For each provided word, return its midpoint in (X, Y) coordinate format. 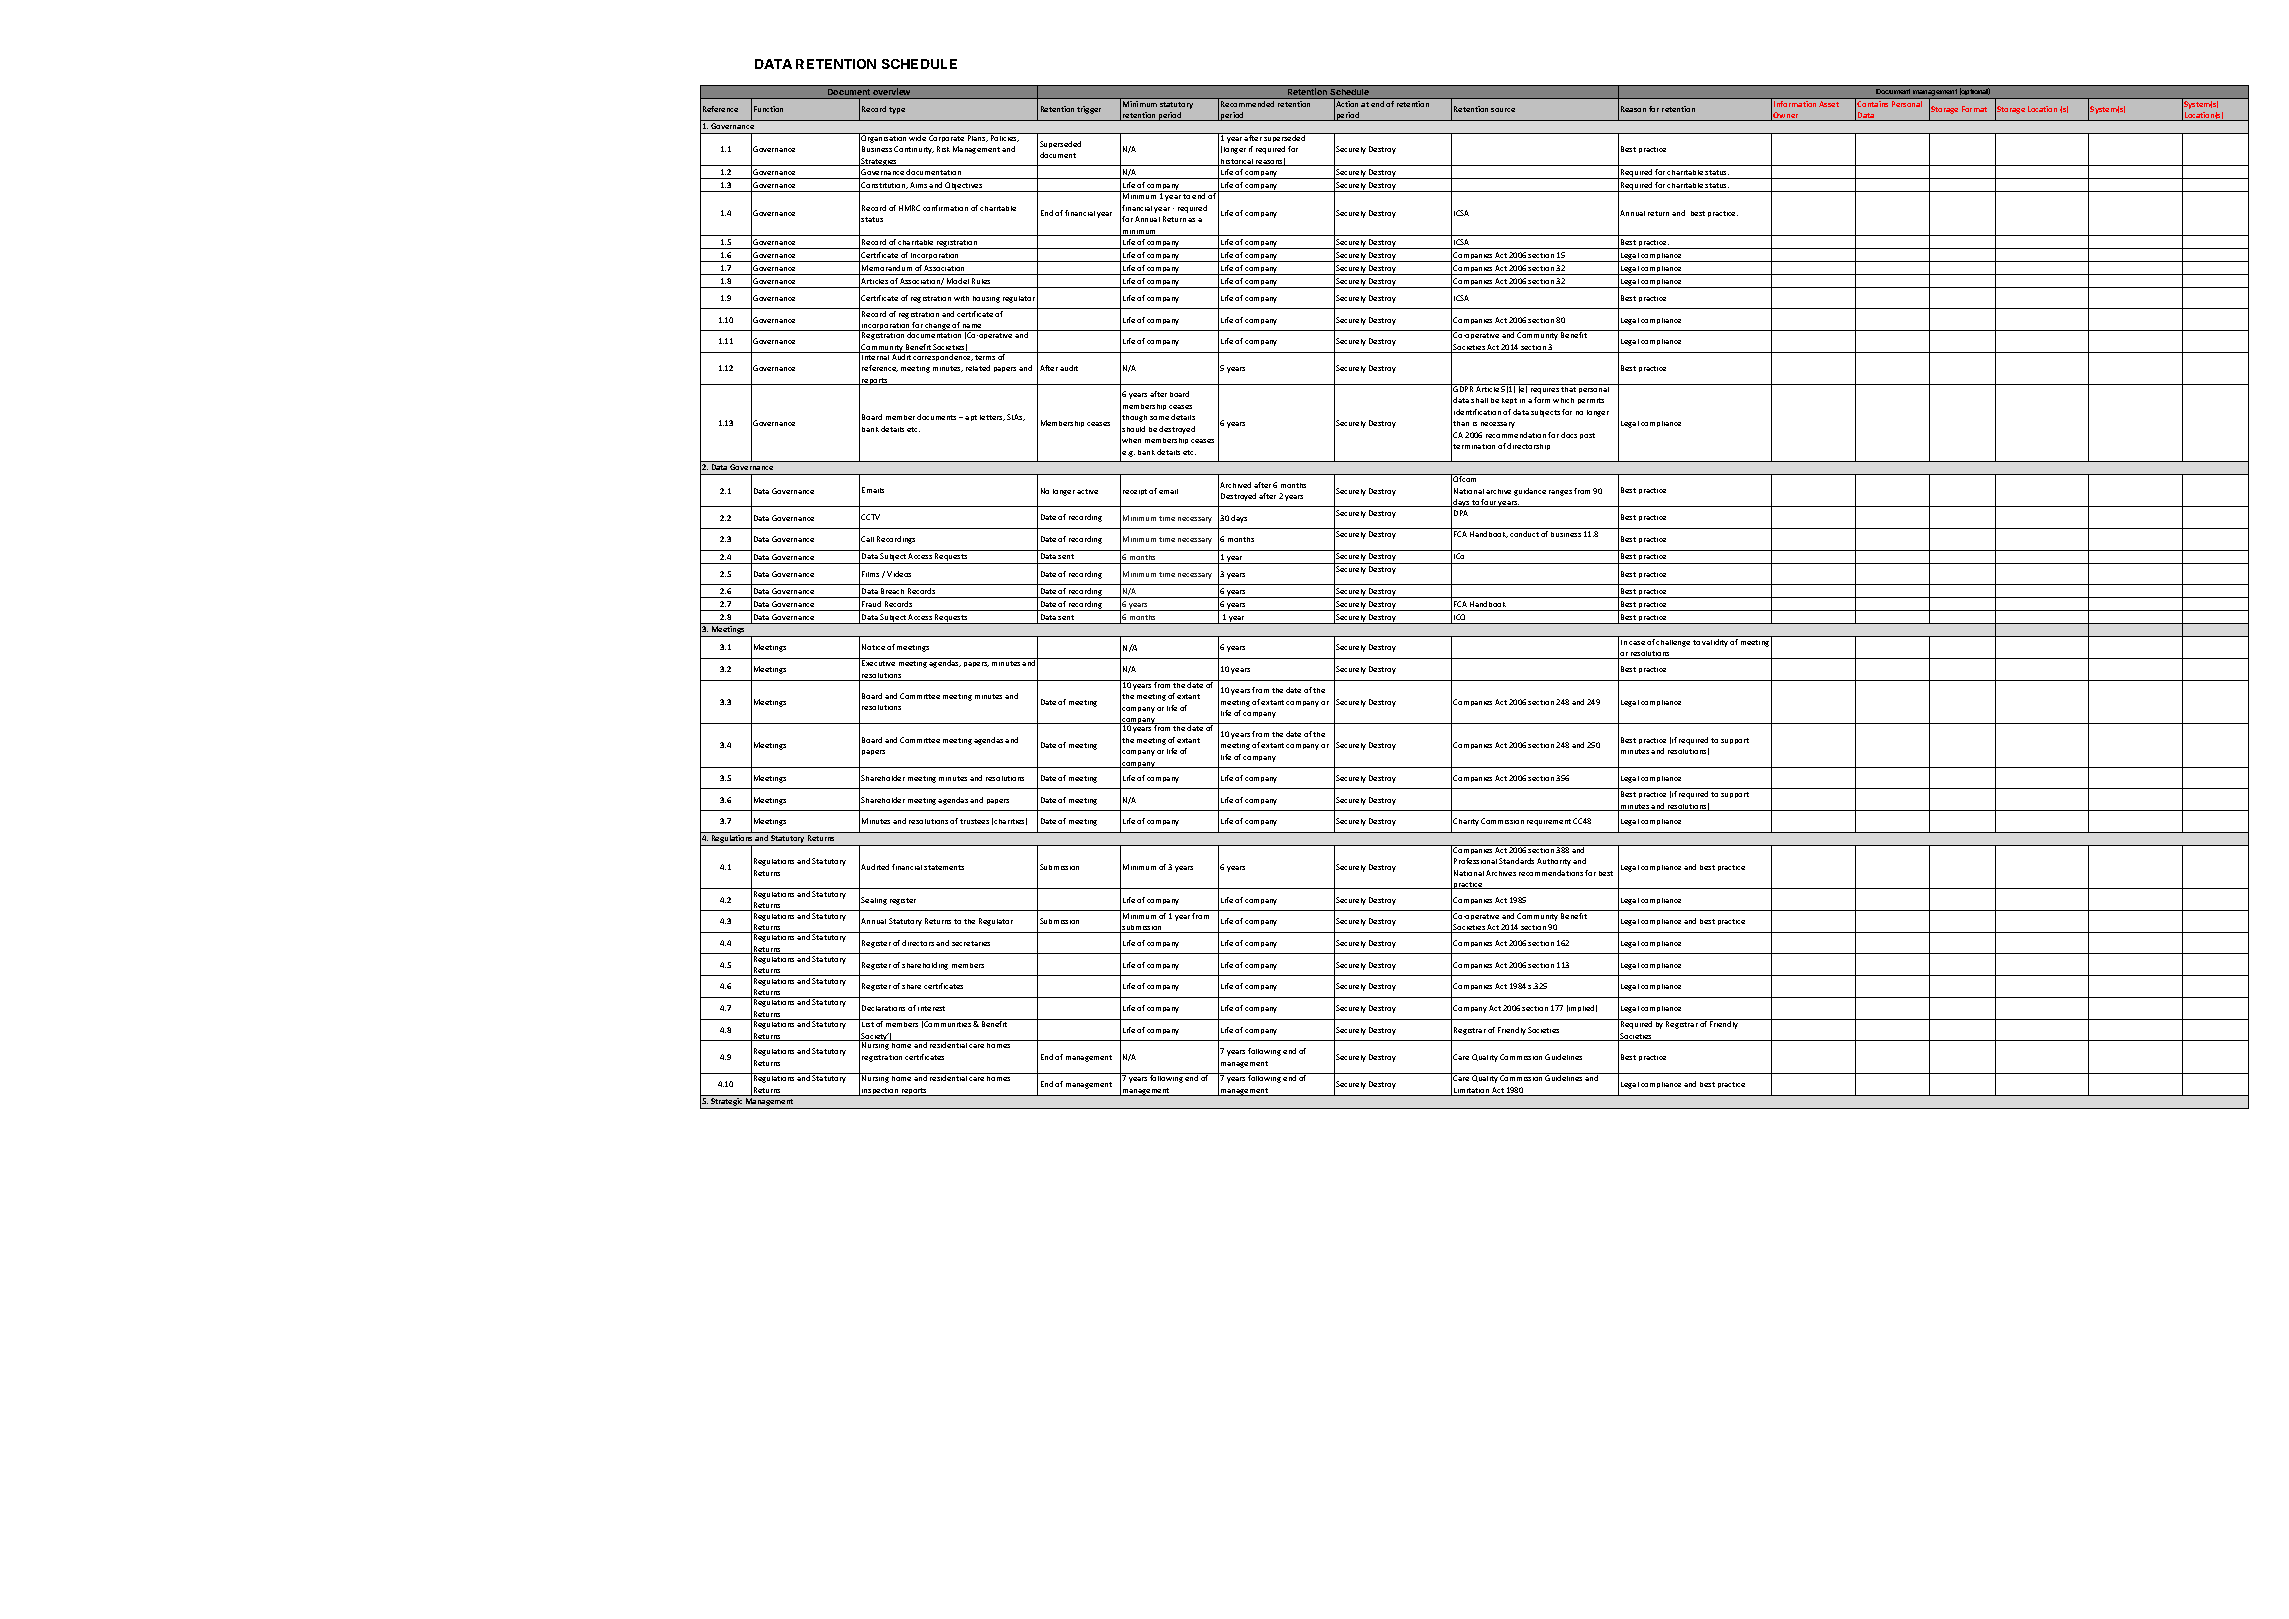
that (1569, 388)
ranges (1560, 493)
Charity (1466, 822)
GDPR (1464, 388)
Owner (1786, 116)
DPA (1461, 513)
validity (1715, 643)
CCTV (870, 517)
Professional (1475, 861)
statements (944, 867)
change (938, 327)
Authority (1554, 862)
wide (918, 137)
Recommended (1247, 104)
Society (875, 1038)
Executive (878, 663)
